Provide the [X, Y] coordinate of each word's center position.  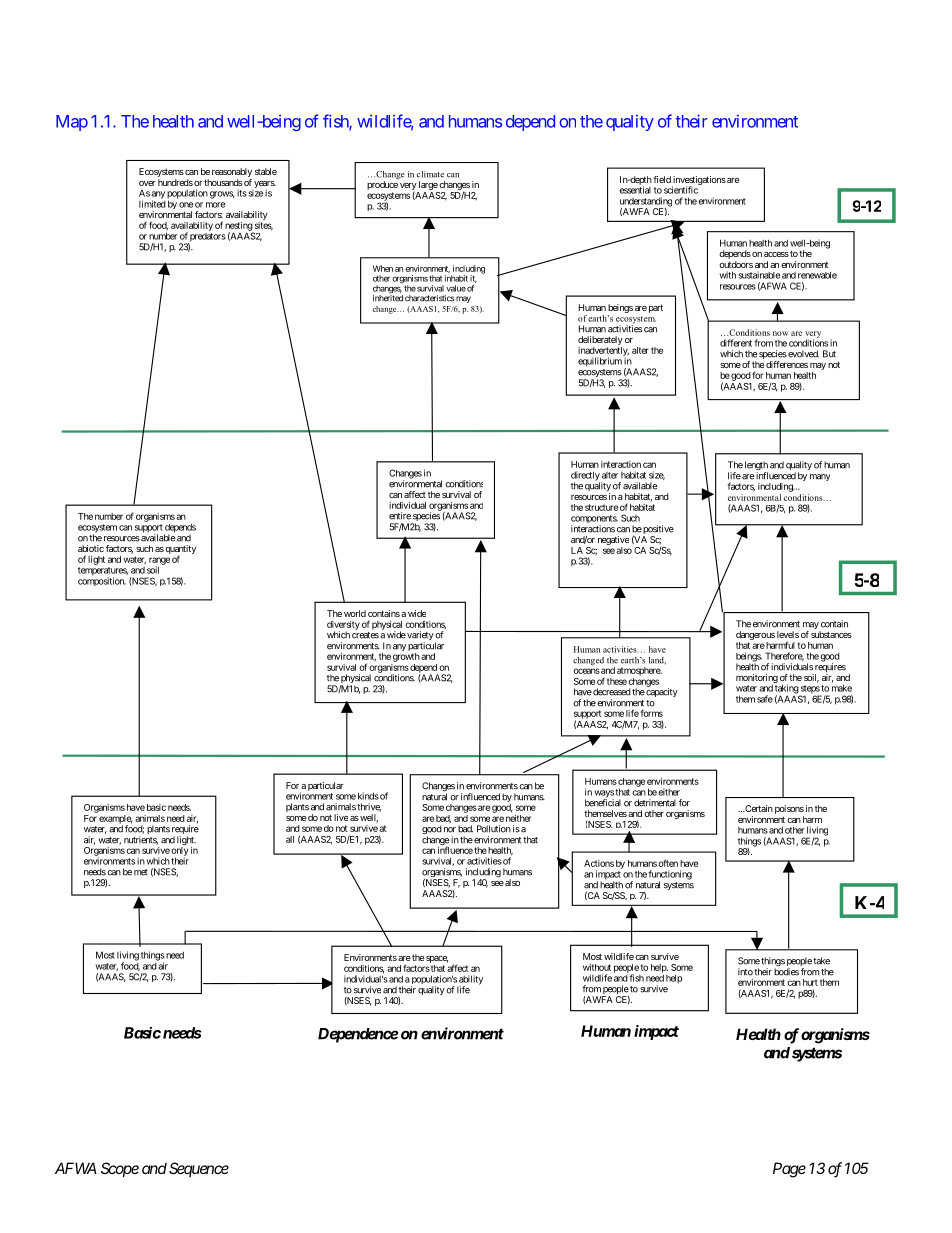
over [147, 183]
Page [789, 1170]
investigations [699, 181]
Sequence [199, 1169]
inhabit [456, 278]
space [437, 959]
